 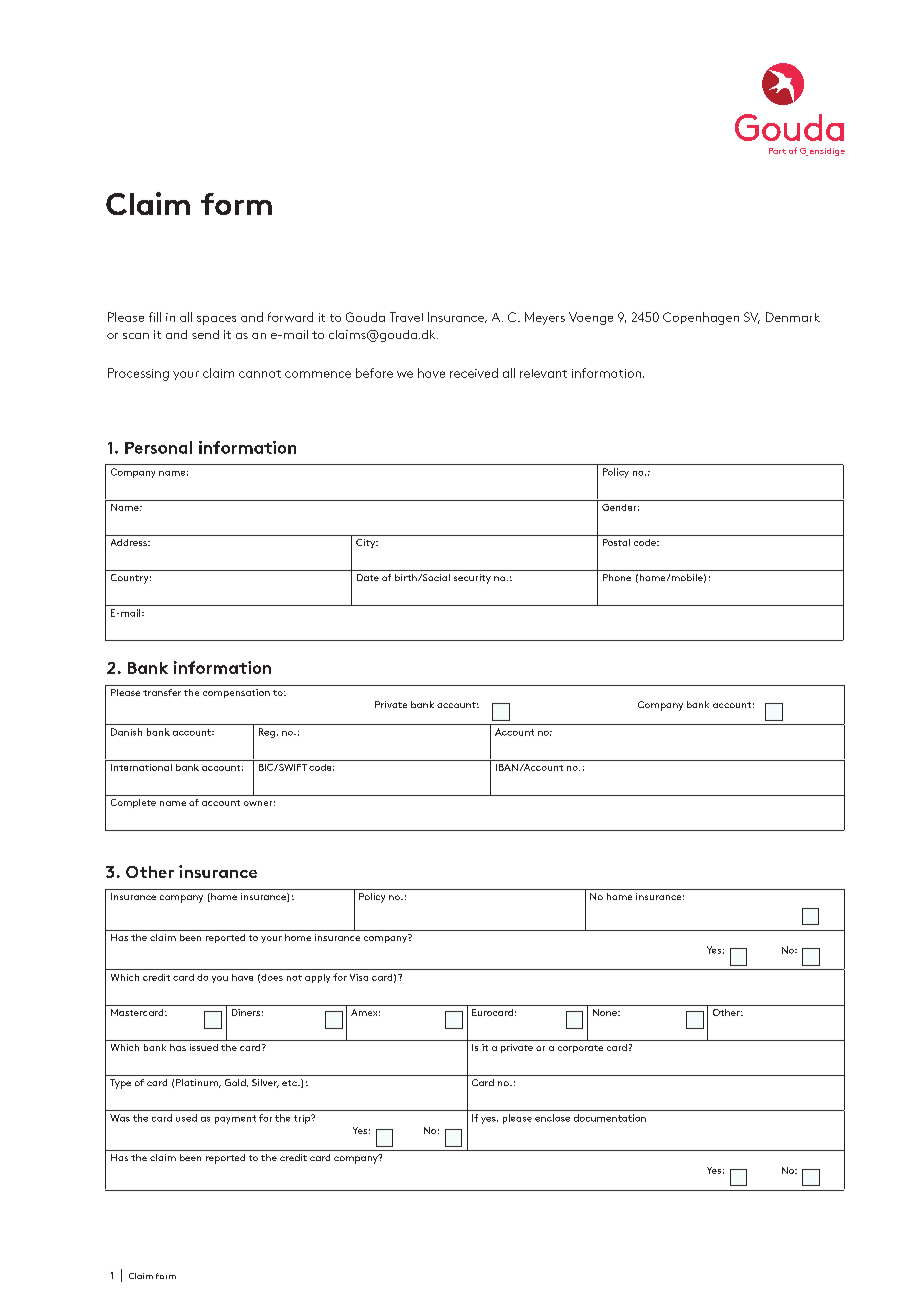 I want to click on corporate, so click(x=580, y=1049).
